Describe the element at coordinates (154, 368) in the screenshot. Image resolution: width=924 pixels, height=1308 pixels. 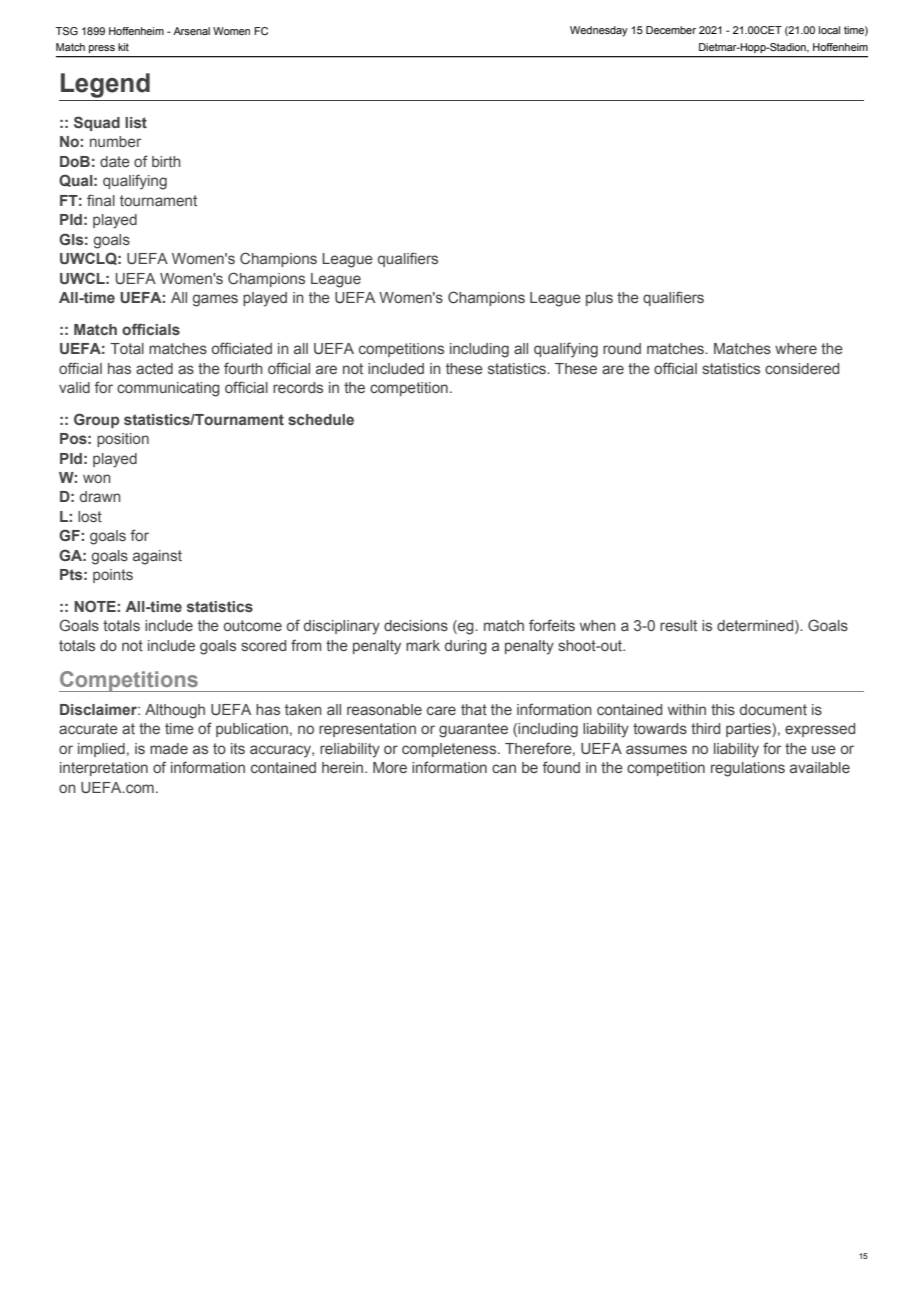
I see `acted` at that location.
